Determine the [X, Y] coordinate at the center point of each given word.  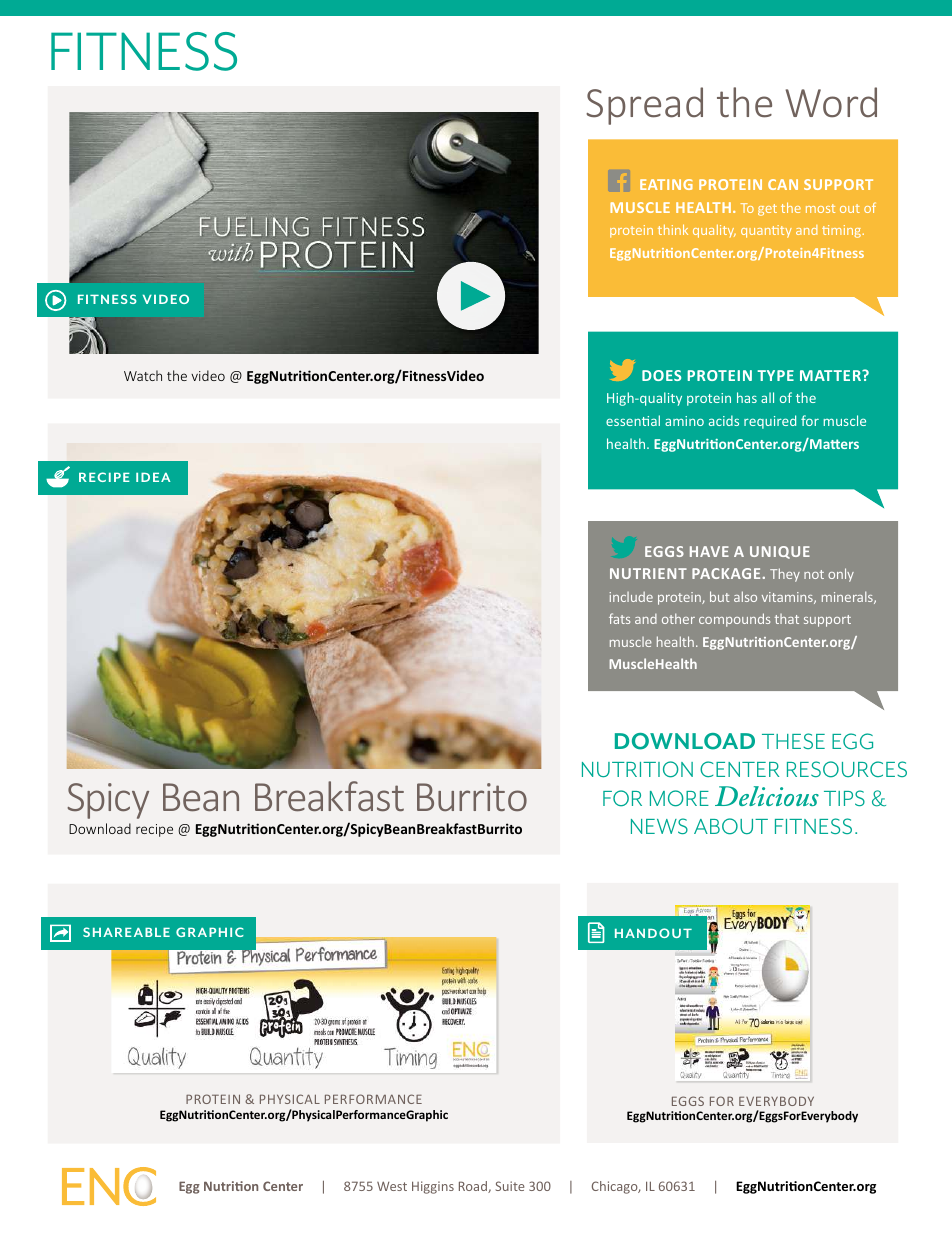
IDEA [153, 477]
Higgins [433, 1187]
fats [619, 618]
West [392, 1186]
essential [633, 420]
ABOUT [731, 826]
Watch [143, 375]
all [767, 397]
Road [474, 1187]
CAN [783, 184]
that [787, 619]
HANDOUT [653, 933]
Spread [644, 106]
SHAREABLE [126, 932]
